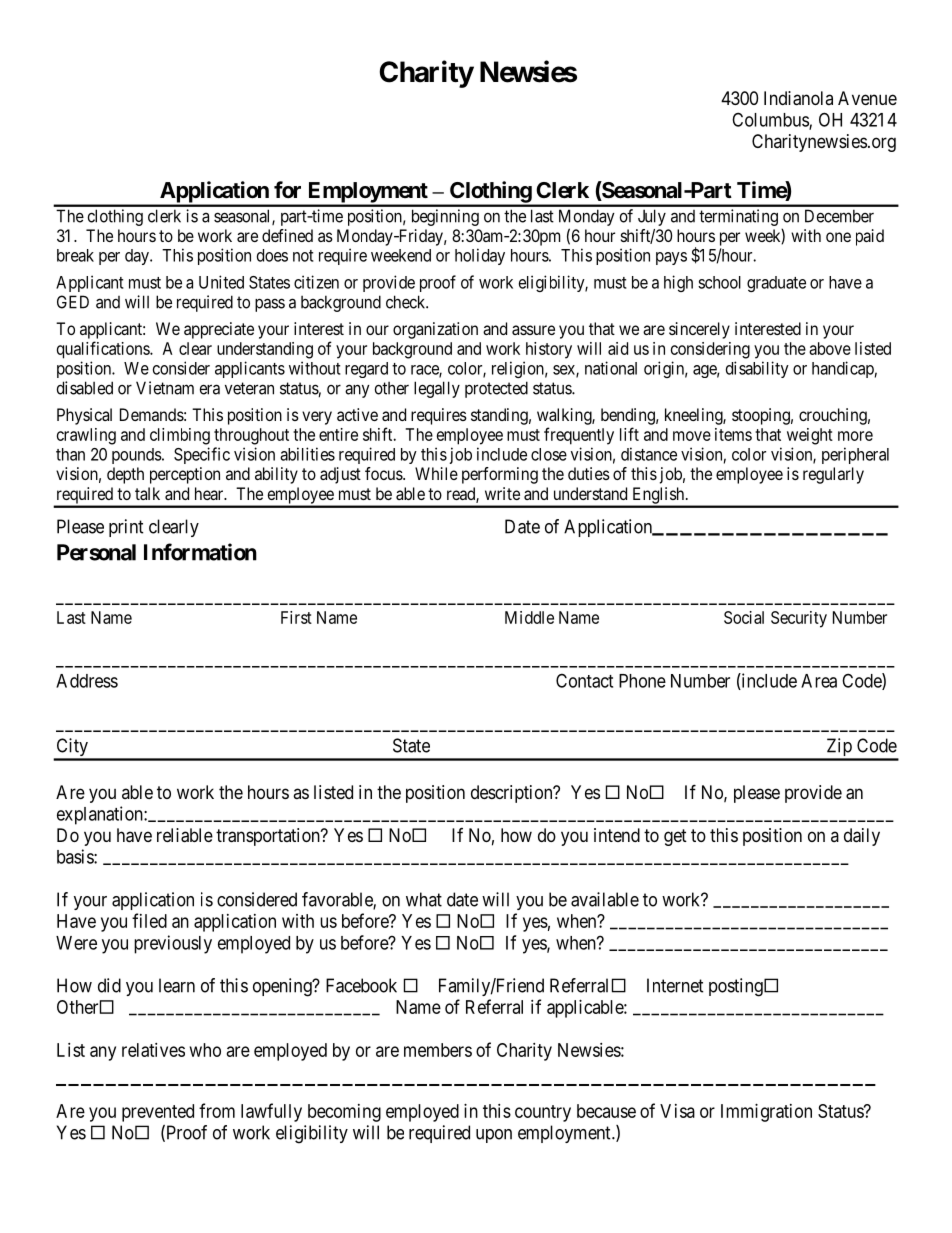  I want to click on daily, so click(862, 837).
